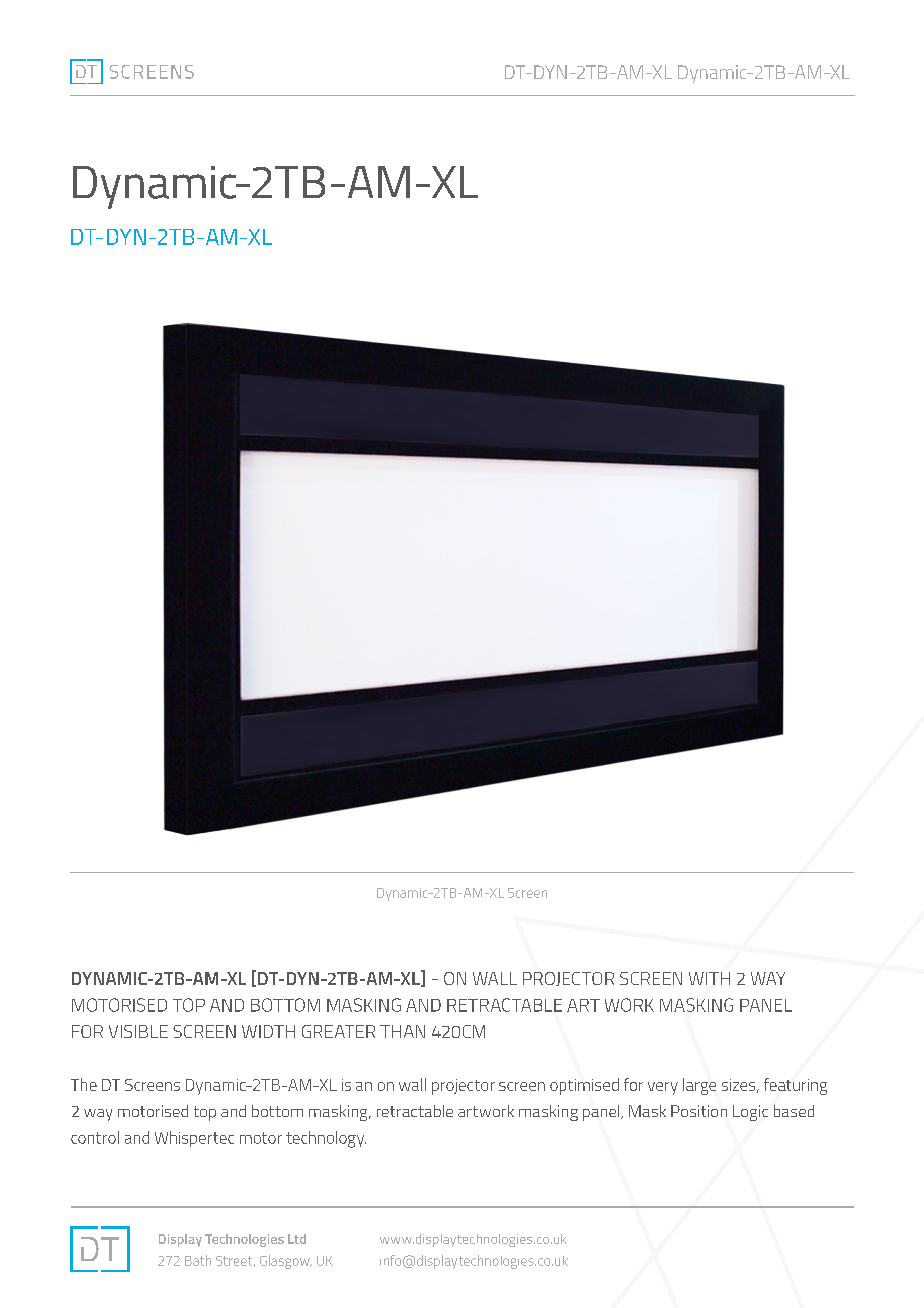  What do you see at coordinates (198, 1260) in the page?
I see `Bath` at bounding box center [198, 1260].
